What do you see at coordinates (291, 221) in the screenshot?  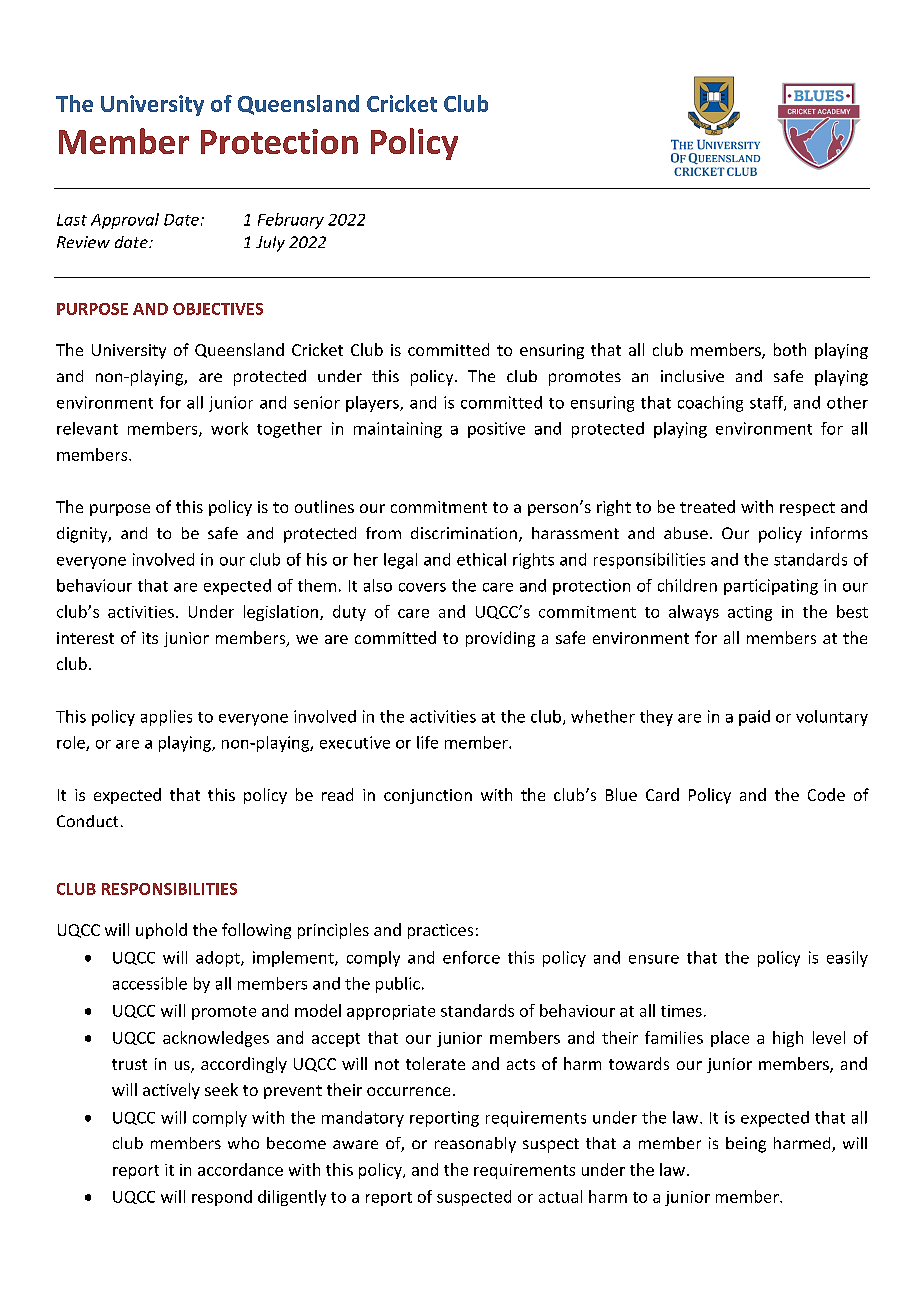 I see `February` at bounding box center [291, 221].
